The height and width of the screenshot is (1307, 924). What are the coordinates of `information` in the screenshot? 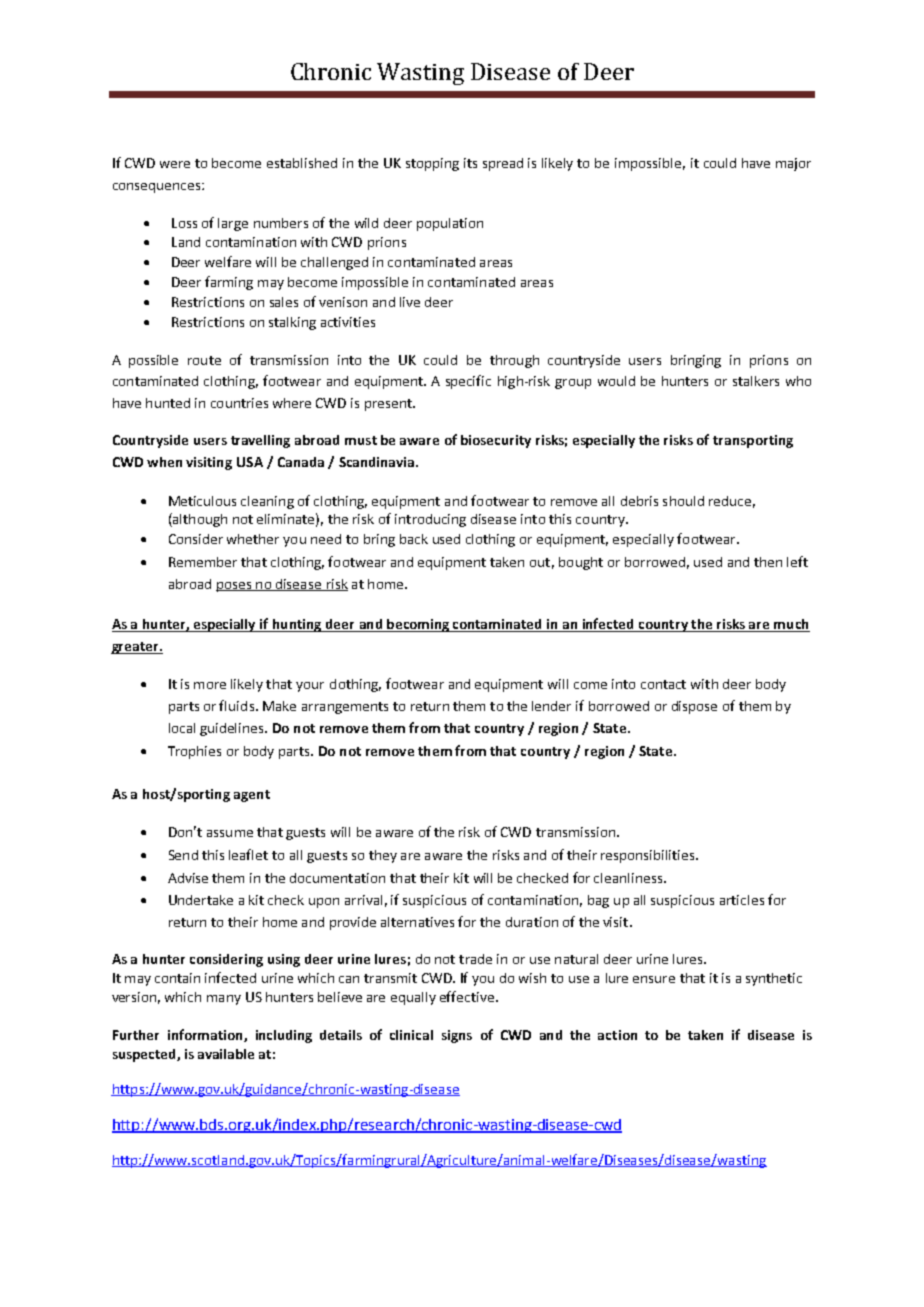 It's located at (206, 1035).
